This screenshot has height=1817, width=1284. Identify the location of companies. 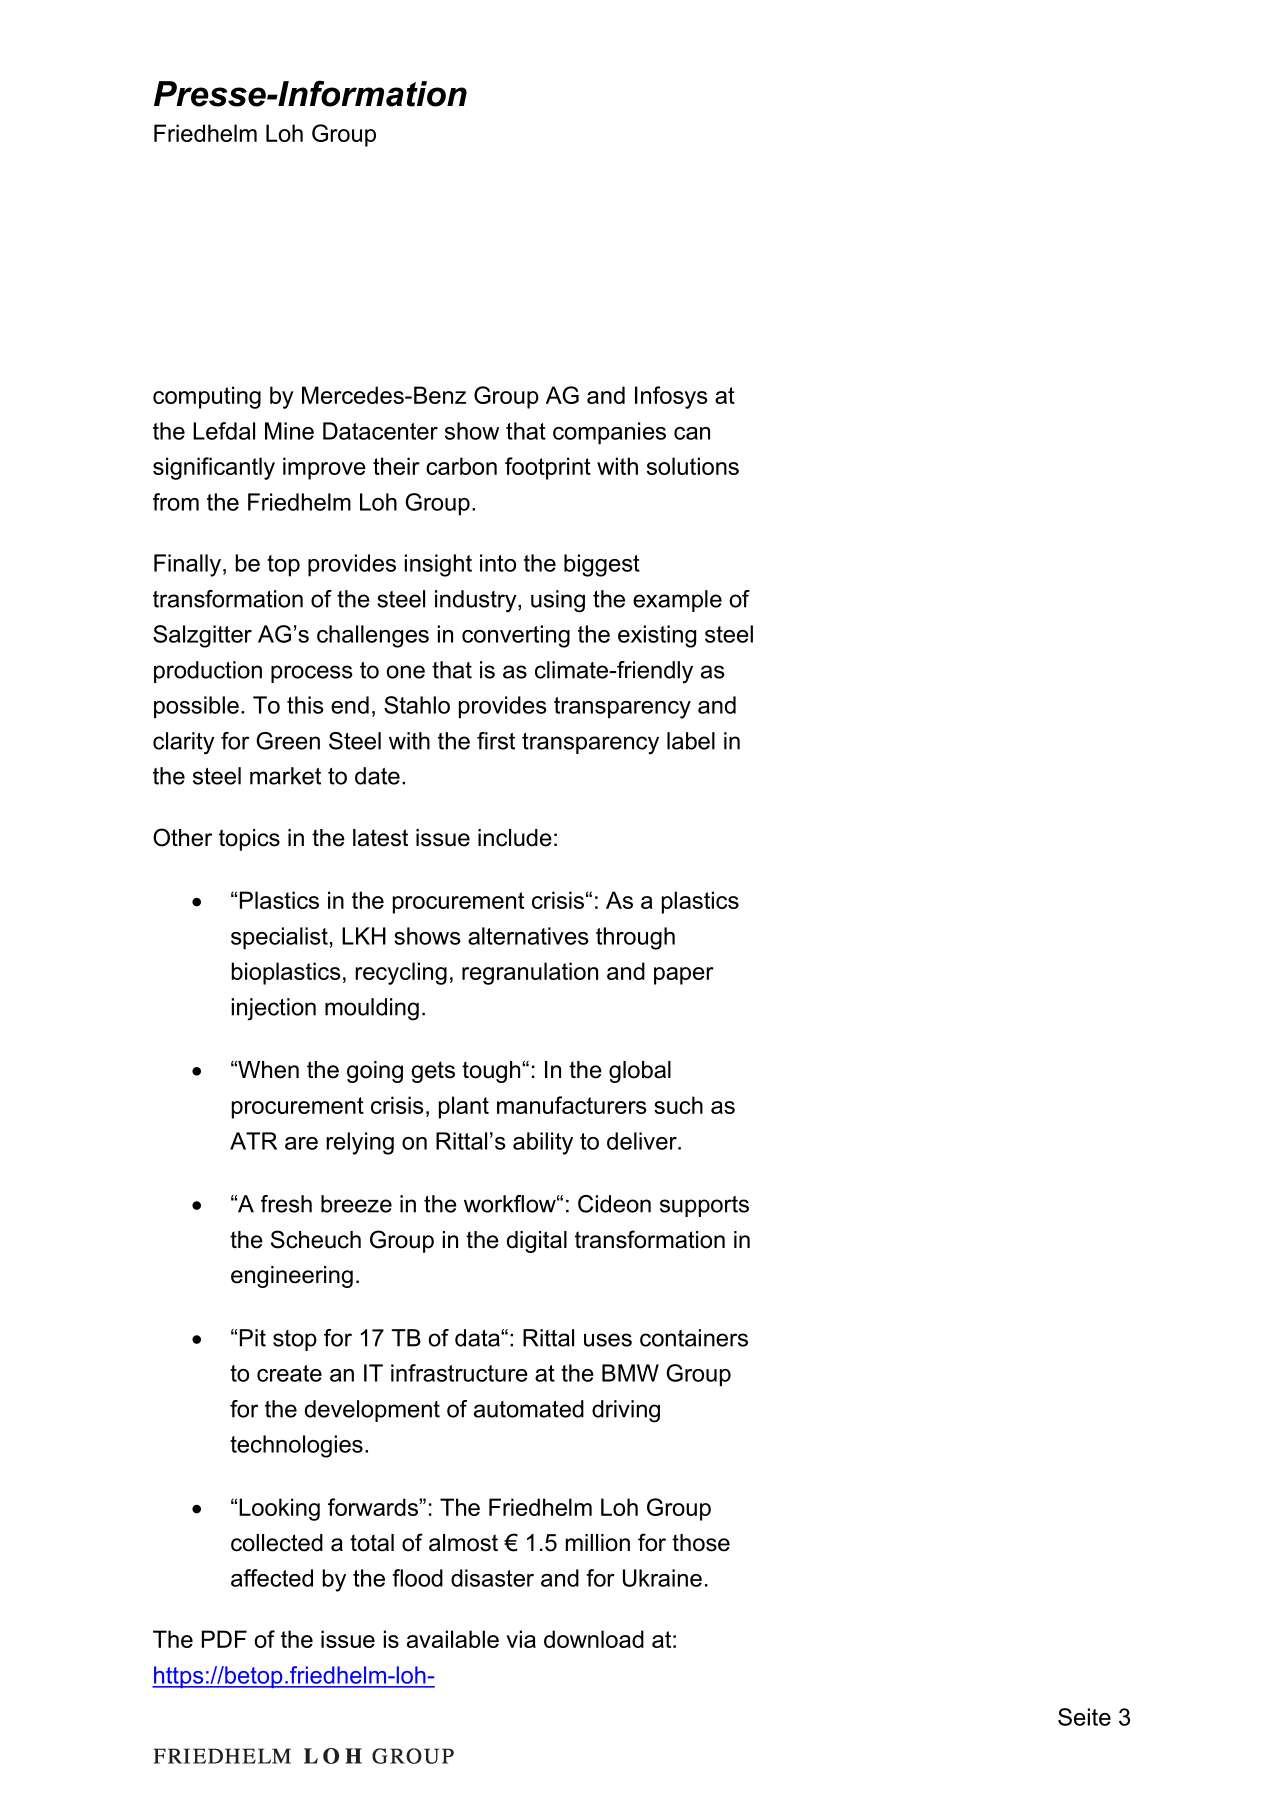
(609, 433).
